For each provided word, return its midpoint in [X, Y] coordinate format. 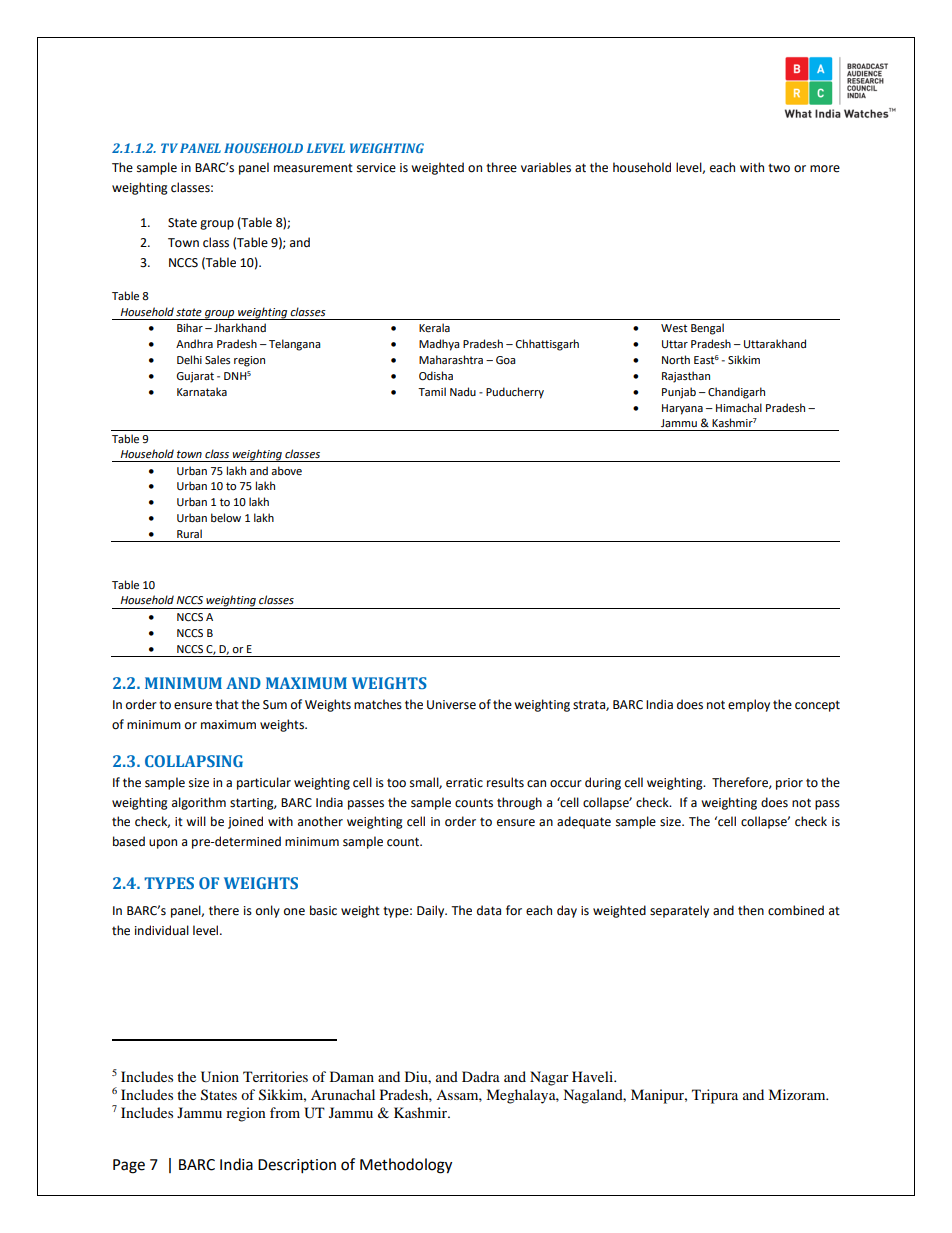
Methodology [406, 1166]
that [227, 704]
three [501, 167]
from [285, 1112]
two [779, 168]
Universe [451, 705]
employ [749, 705]
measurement [313, 168]
